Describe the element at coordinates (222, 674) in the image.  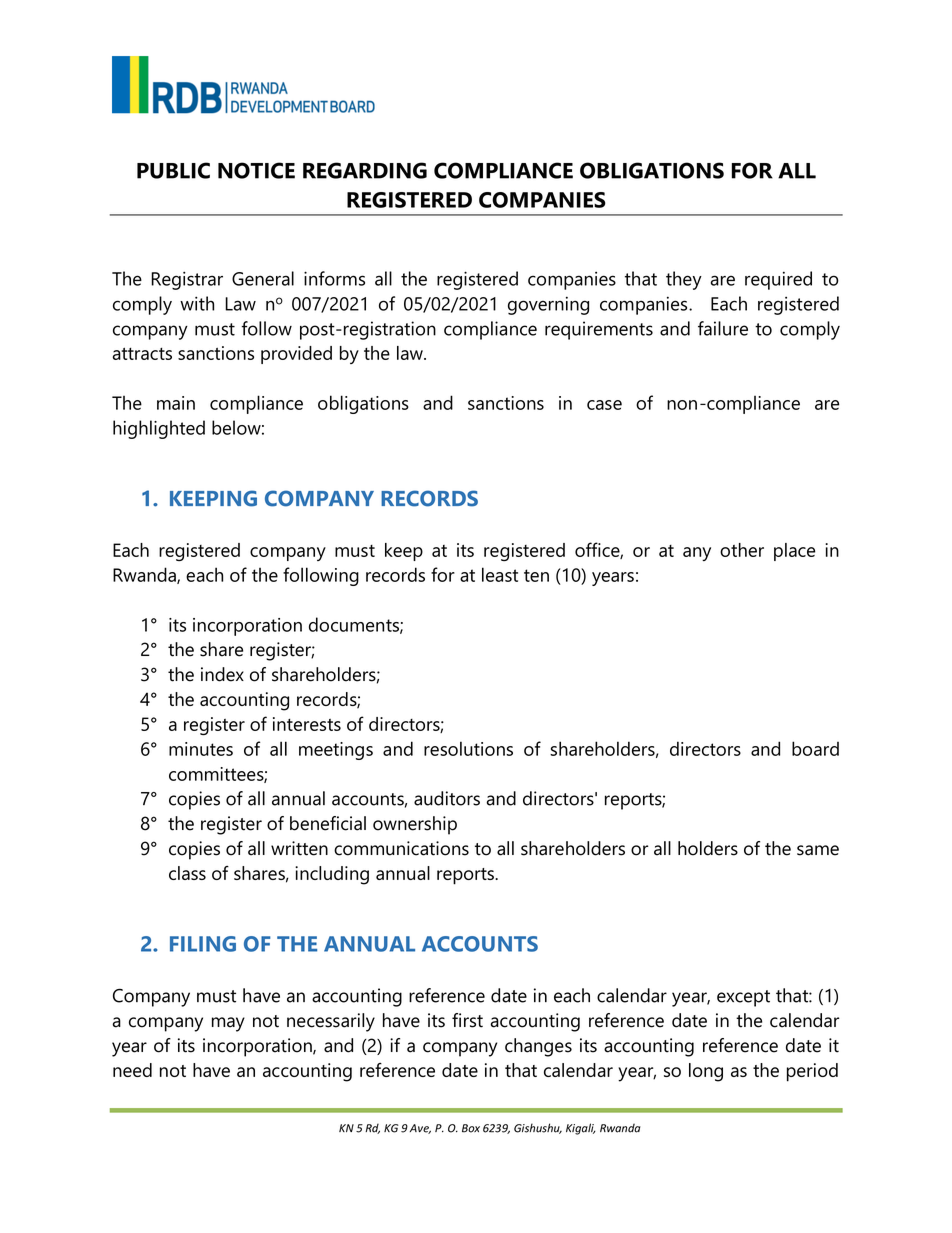
I see `index` at that location.
